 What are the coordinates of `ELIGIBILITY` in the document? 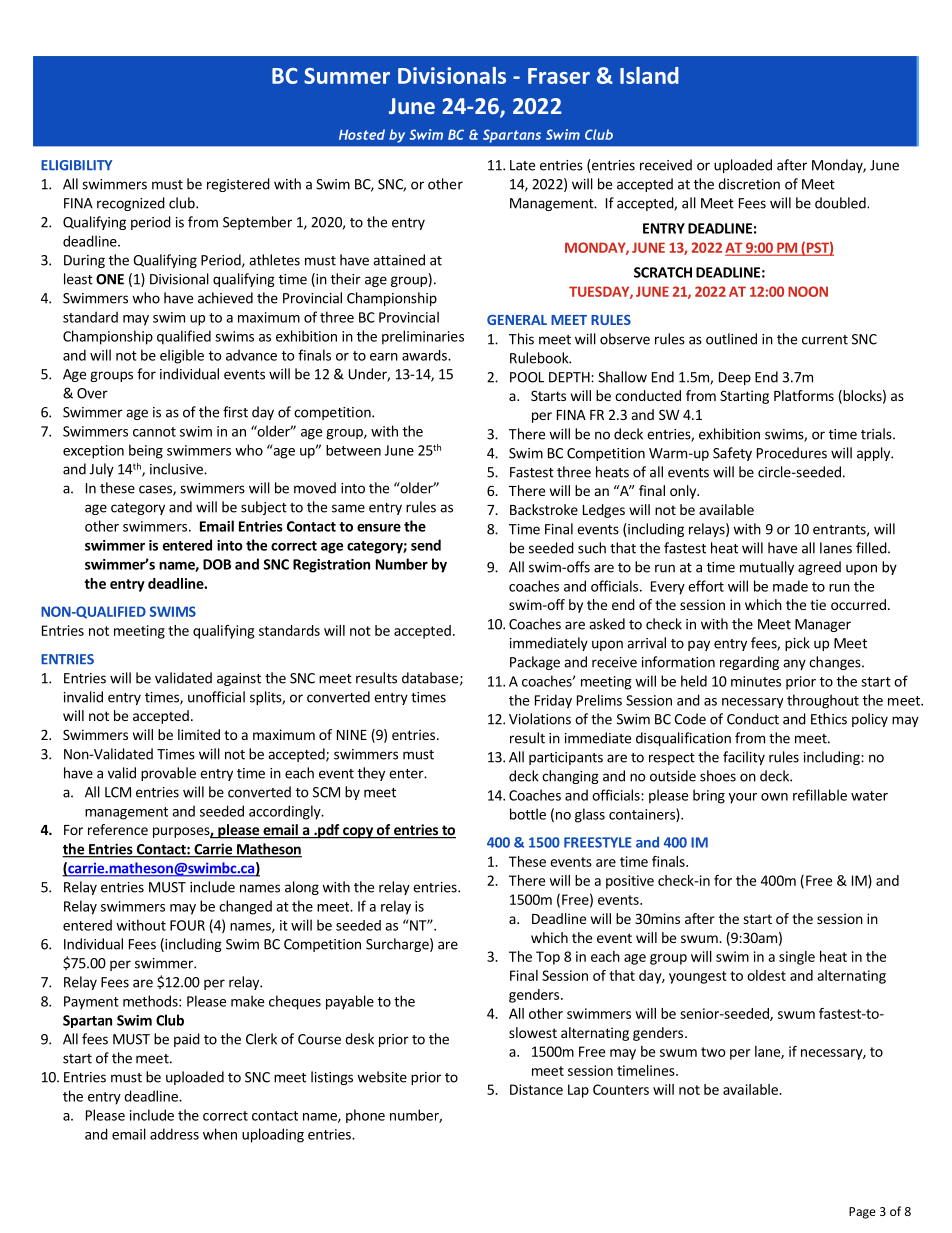 It's located at (76, 165).
